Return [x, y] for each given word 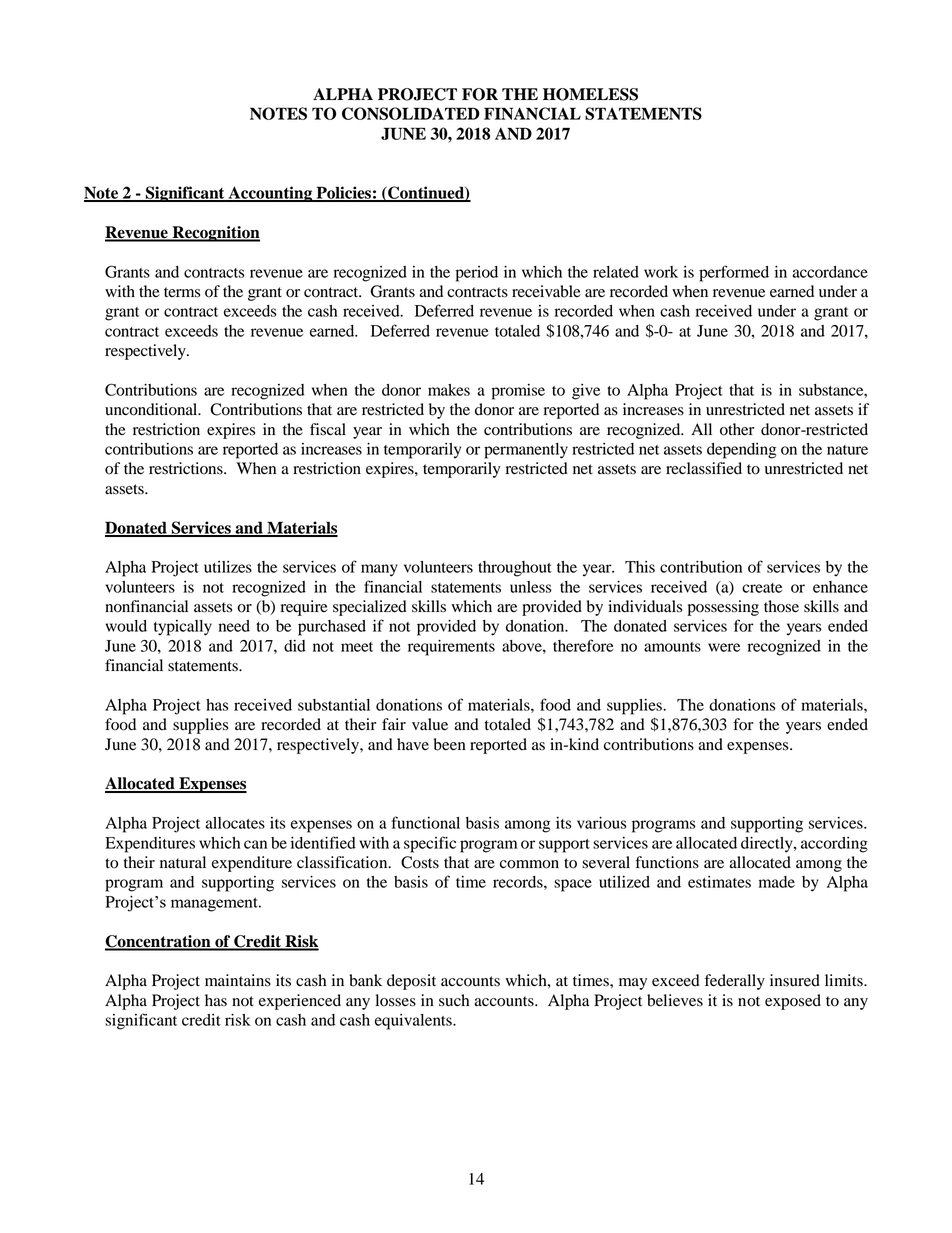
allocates [235, 823]
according [834, 845]
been [450, 744]
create [762, 588]
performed [734, 273]
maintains [238, 980]
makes [449, 390]
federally [735, 982]
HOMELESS [590, 94]
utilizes [228, 567]
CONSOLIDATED [411, 113]
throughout [515, 569]
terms [182, 292]
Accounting [270, 194]
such [454, 1000]
